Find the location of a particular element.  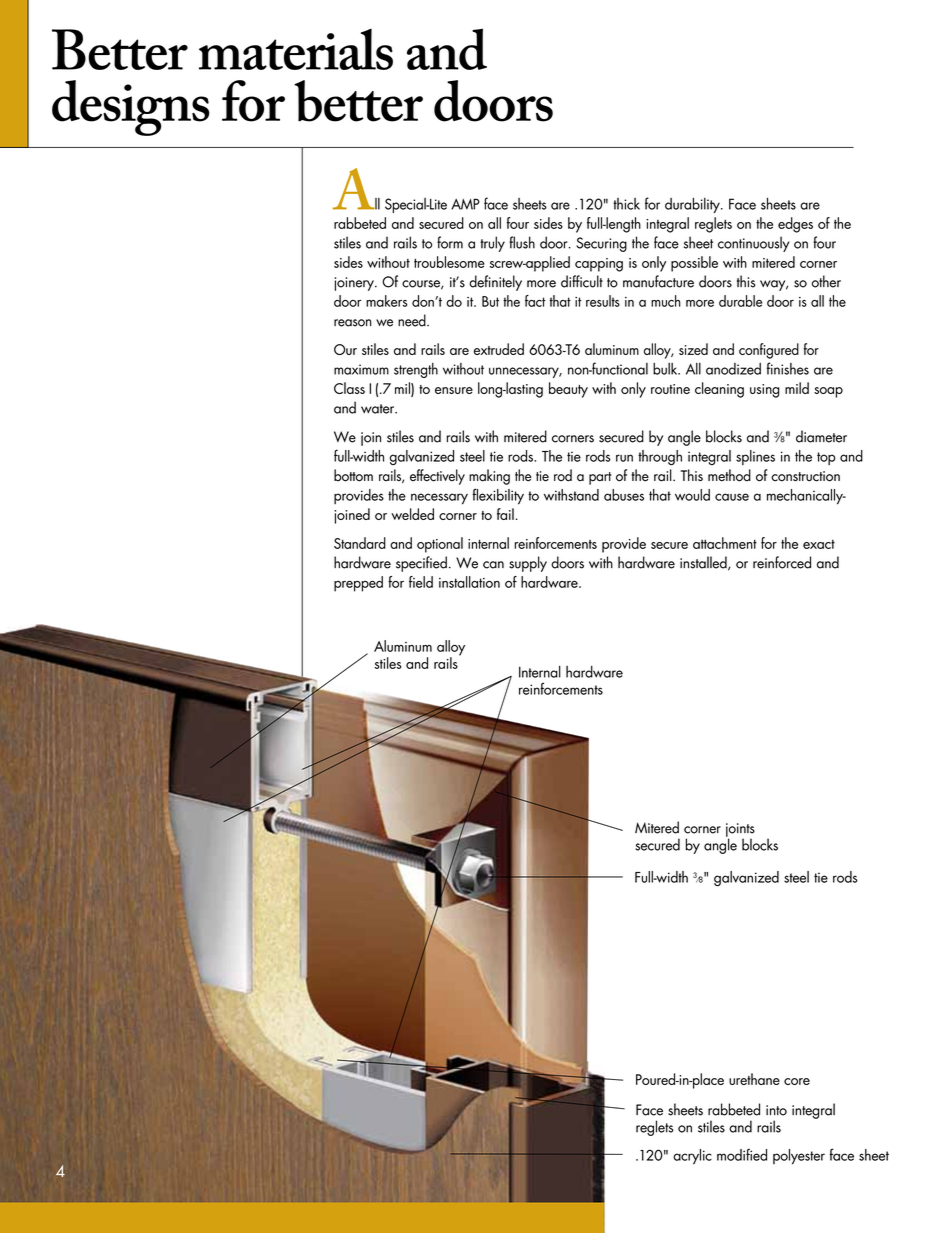

modified is located at coordinates (742, 1155).
